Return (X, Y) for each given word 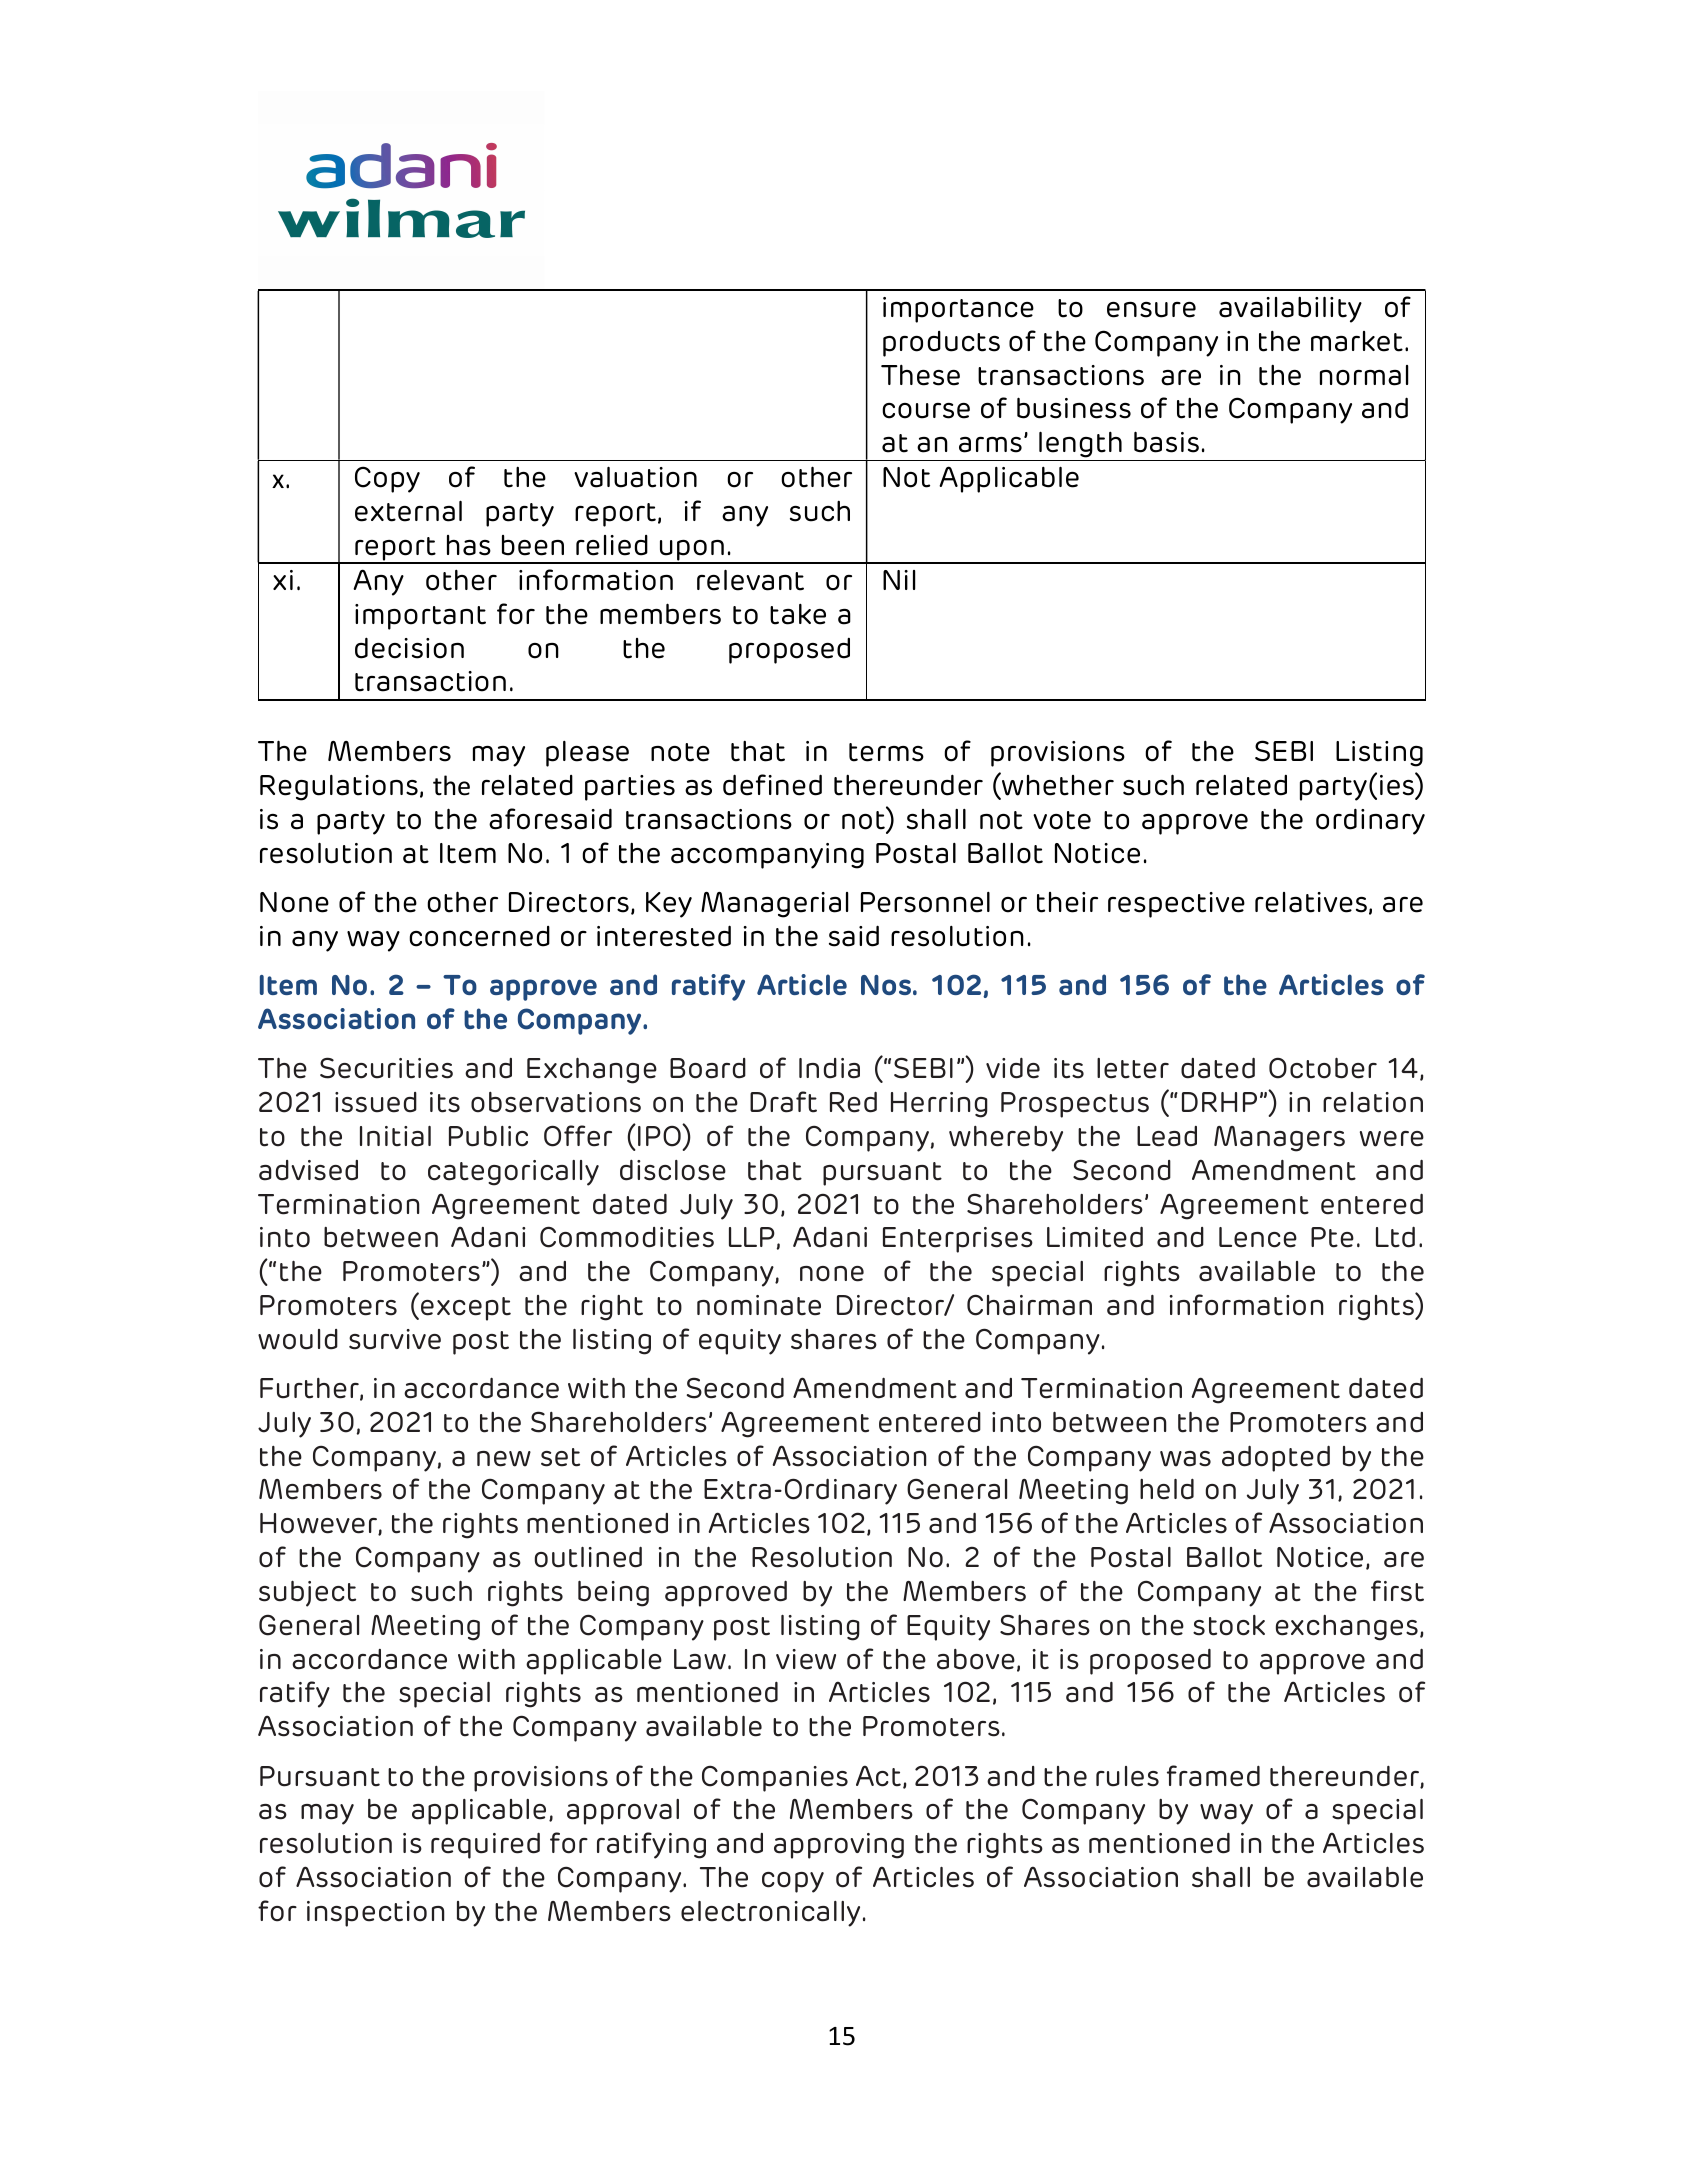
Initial (395, 1136)
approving (839, 1846)
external (408, 511)
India (829, 1068)
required (485, 1845)
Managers (1279, 1139)
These (920, 375)
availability (1290, 309)
